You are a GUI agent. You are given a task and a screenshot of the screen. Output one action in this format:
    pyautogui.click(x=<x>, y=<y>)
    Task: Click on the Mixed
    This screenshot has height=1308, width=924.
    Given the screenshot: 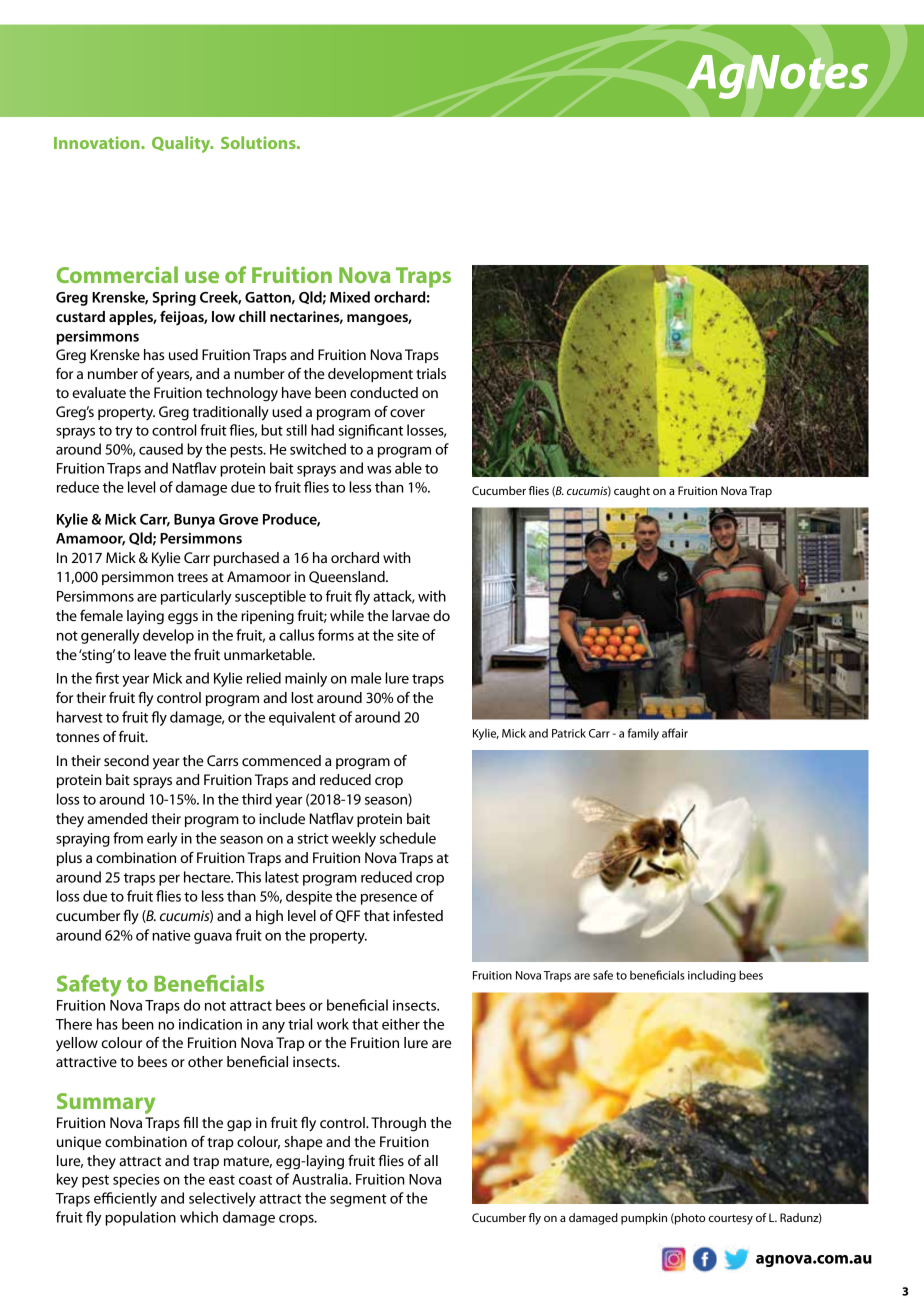 What is the action you would take?
    pyautogui.click(x=350, y=297)
